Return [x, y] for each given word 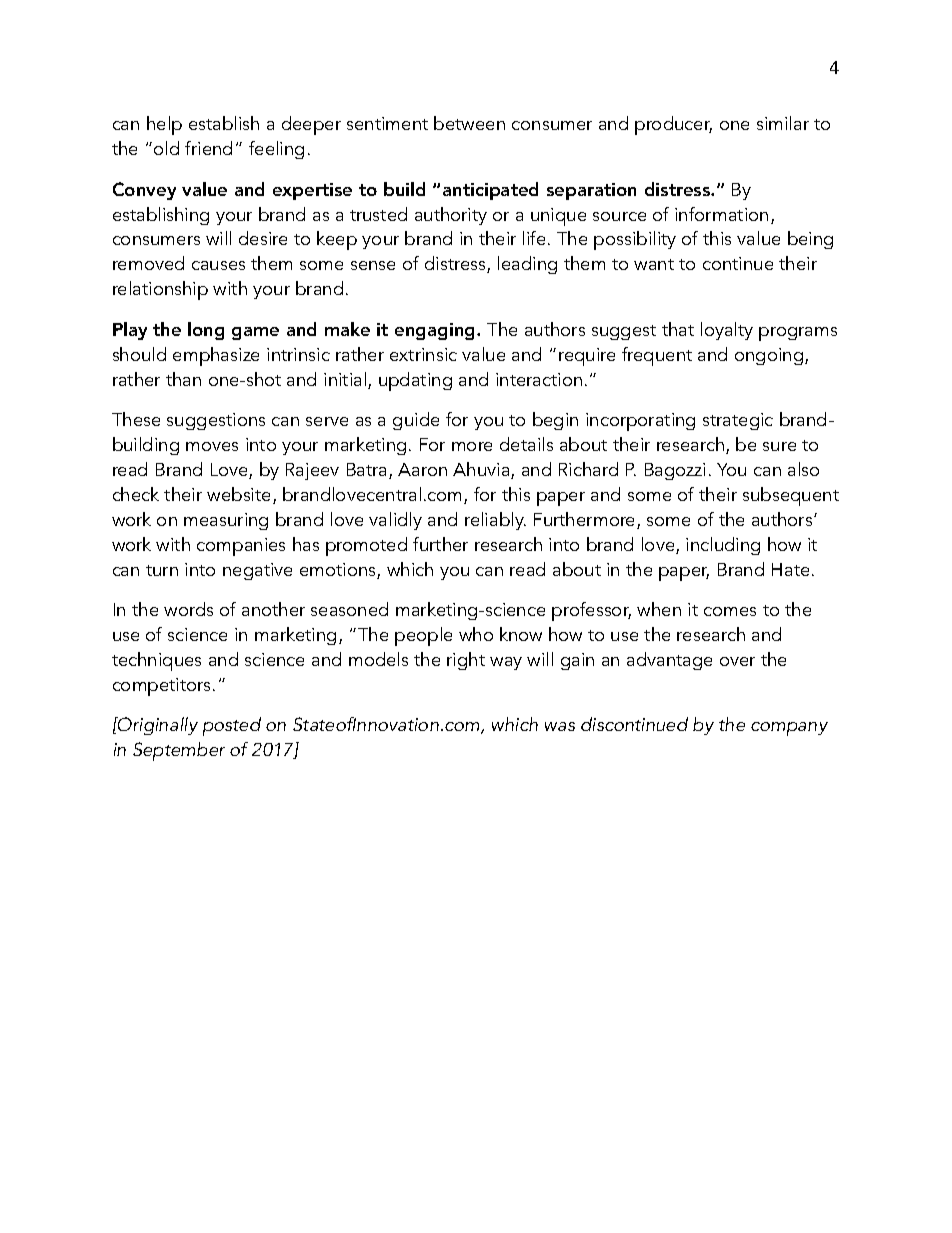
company [789, 729]
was [560, 726]
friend [208, 148]
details [526, 444]
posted [232, 726]
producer [673, 125]
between [469, 123]
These [136, 419]
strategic [738, 421]
